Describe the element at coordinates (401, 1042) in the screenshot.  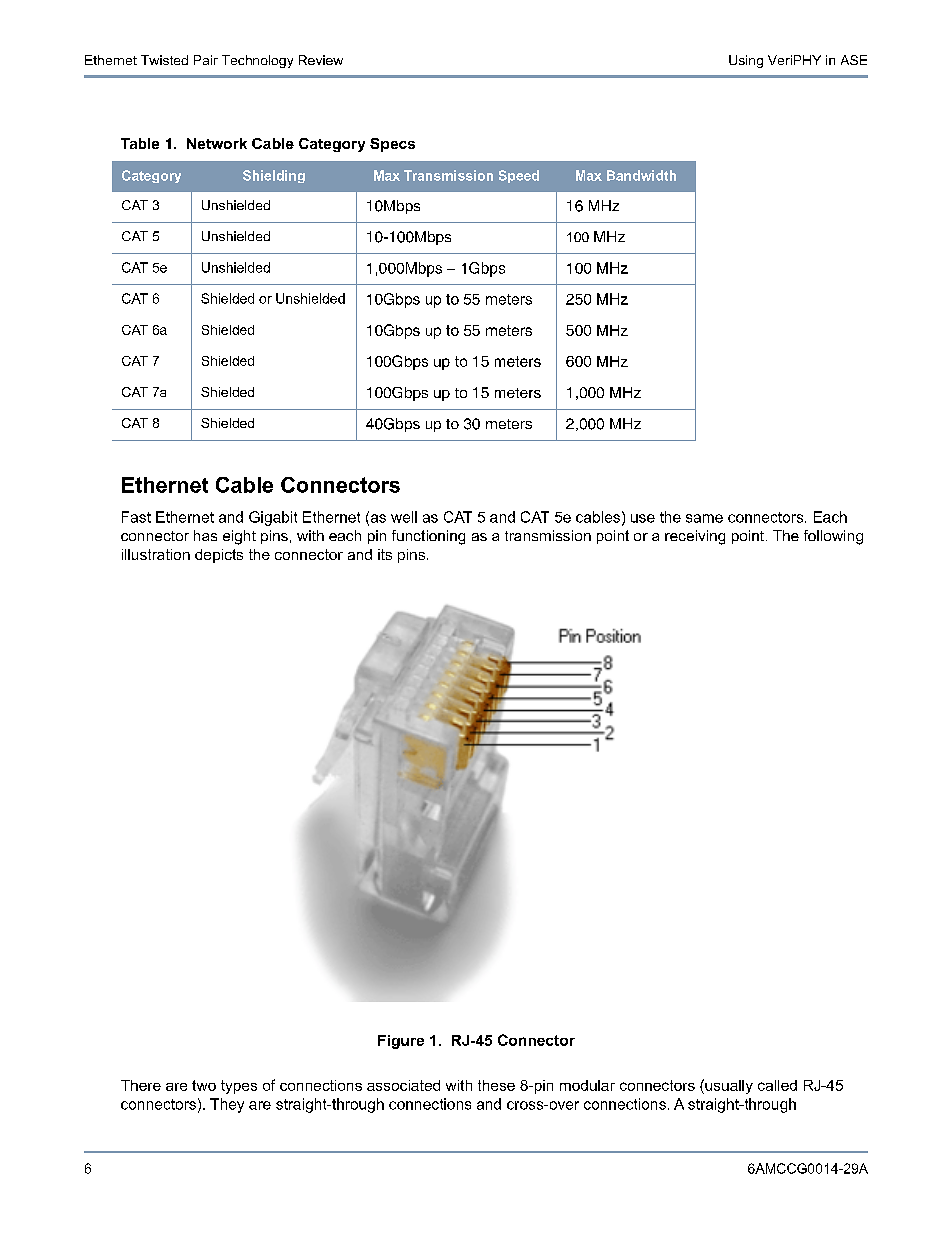
I see `Figure` at that location.
